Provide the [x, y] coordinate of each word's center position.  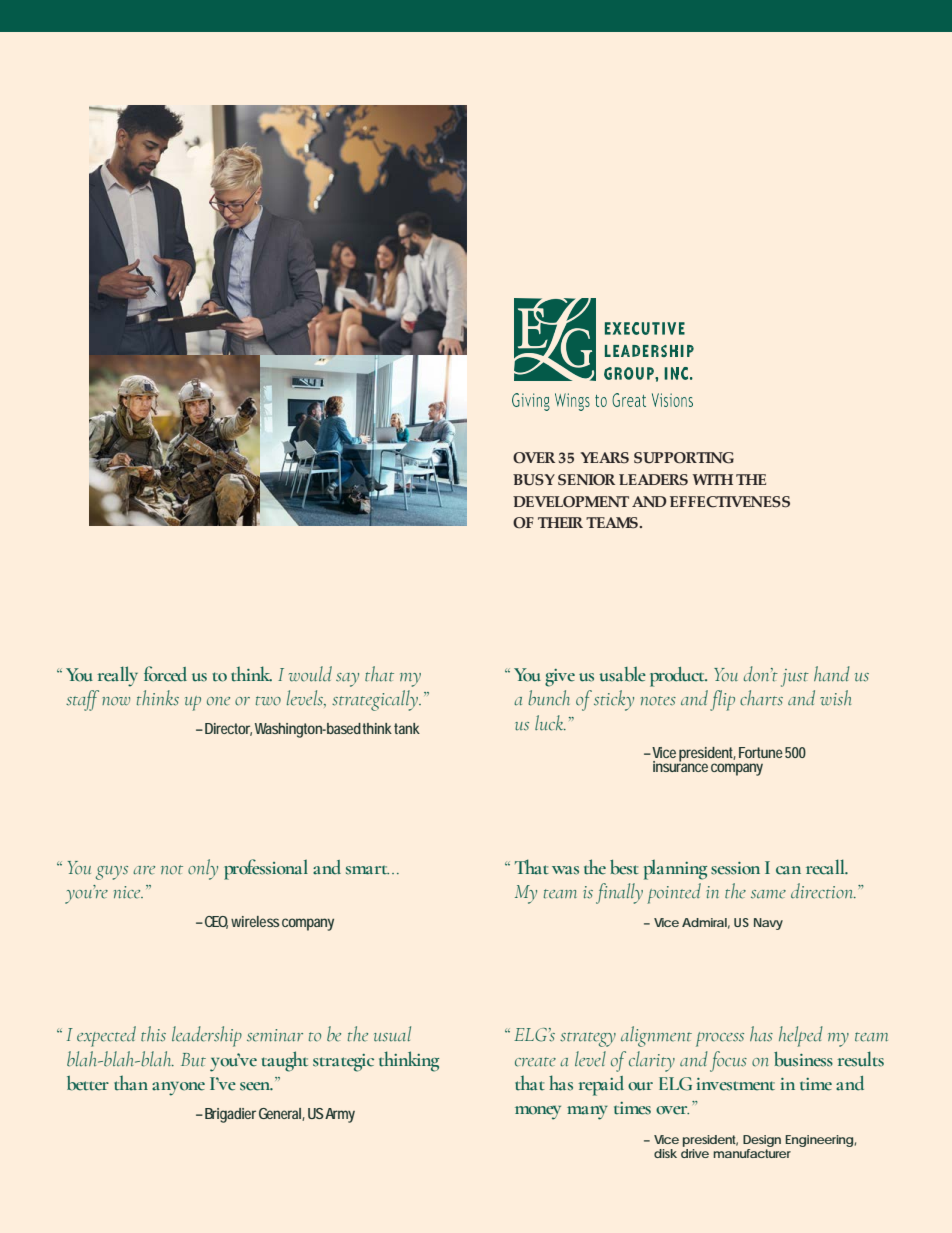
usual [392, 1034]
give [560, 678]
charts [761, 698]
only [203, 869]
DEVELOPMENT [571, 502]
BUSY [534, 480]
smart [367, 870]
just [795, 678]
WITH [712, 479]
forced [165, 674]
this [153, 1034]
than [131, 1083]
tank [407, 728]
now [116, 701]
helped [801, 1036]
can [788, 870]
